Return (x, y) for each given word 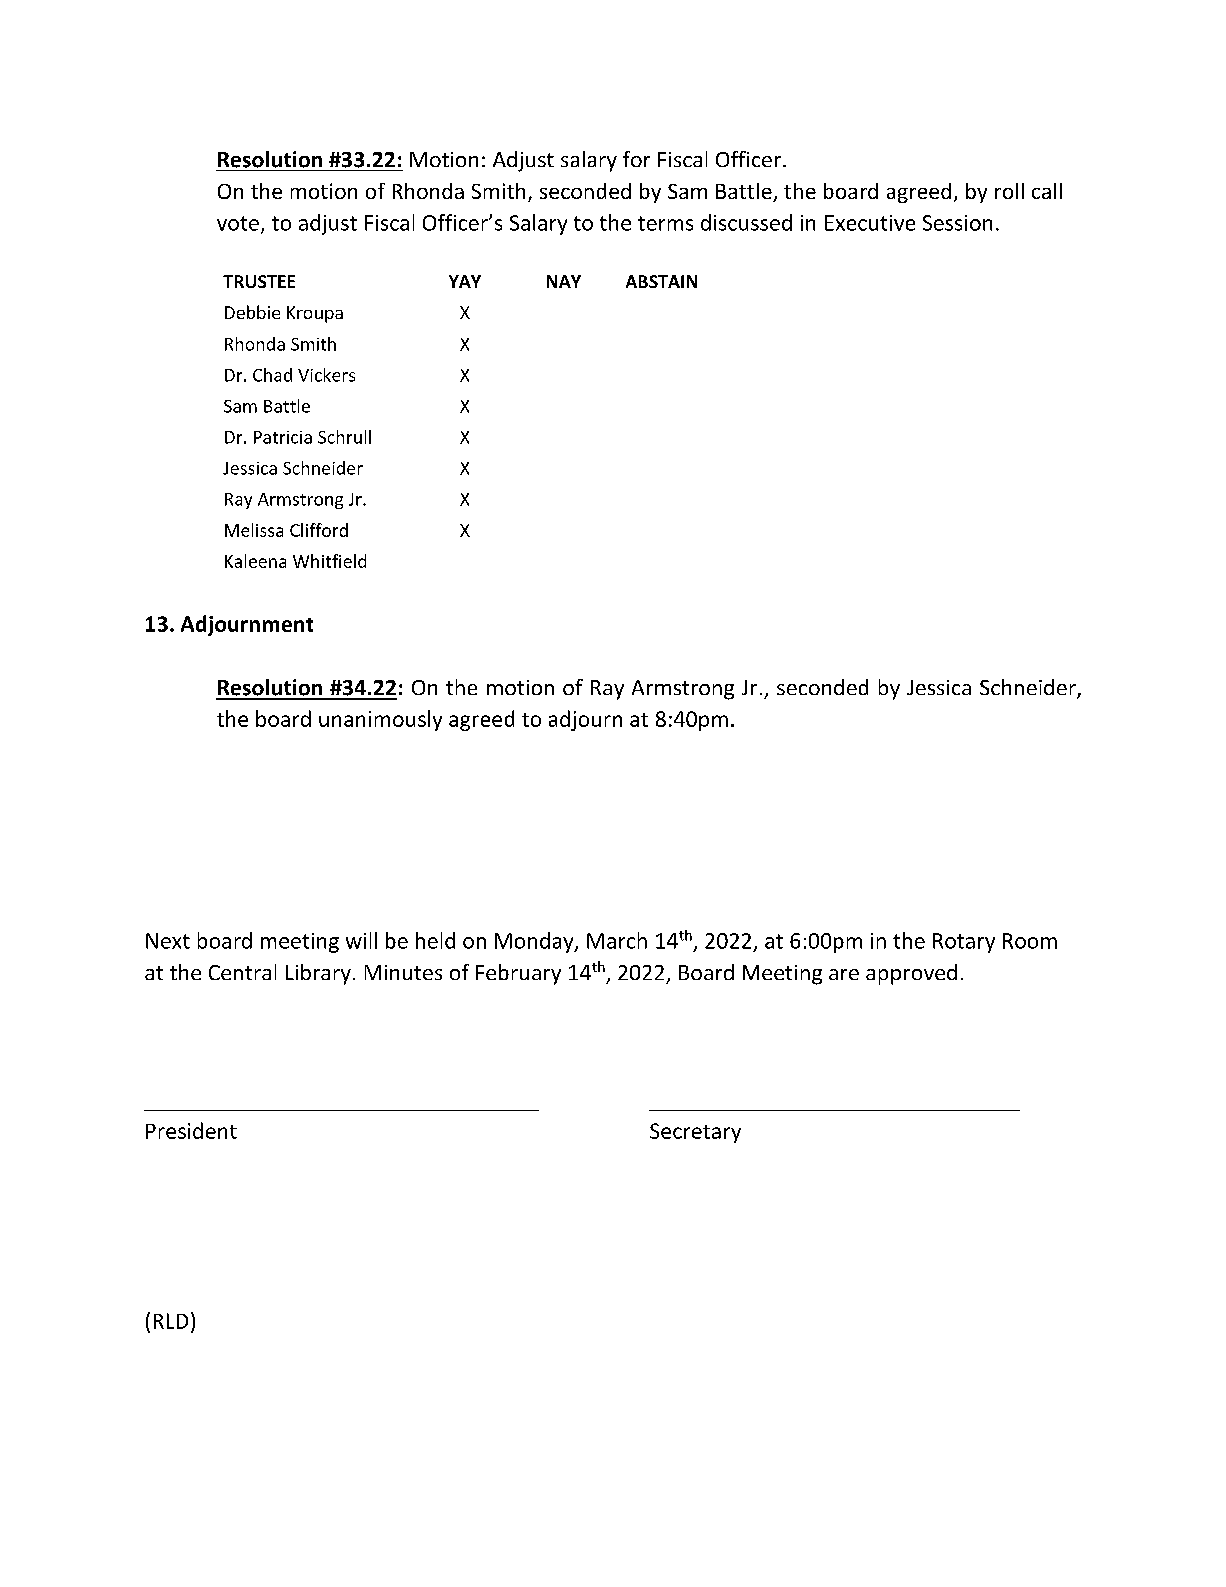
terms (665, 223)
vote (238, 223)
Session (957, 223)
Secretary (695, 1133)
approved (911, 974)
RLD (171, 1321)
